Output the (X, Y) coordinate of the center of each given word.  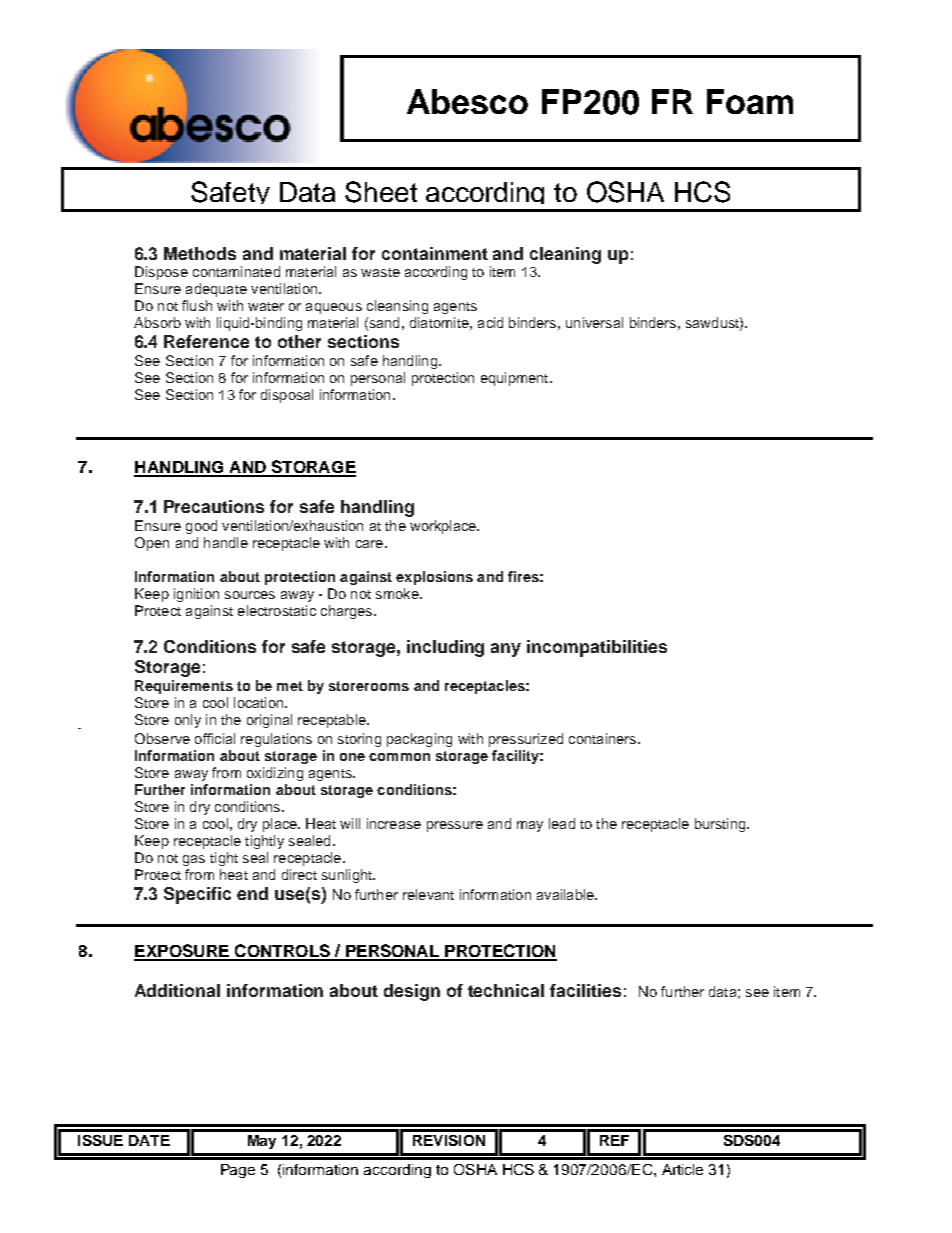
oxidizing (275, 774)
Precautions (214, 506)
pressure (455, 826)
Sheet (381, 192)
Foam (750, 101)
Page (238, 1171)
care (369, 544)
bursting (721, 825)
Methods (200, 253)
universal (594, 322)
